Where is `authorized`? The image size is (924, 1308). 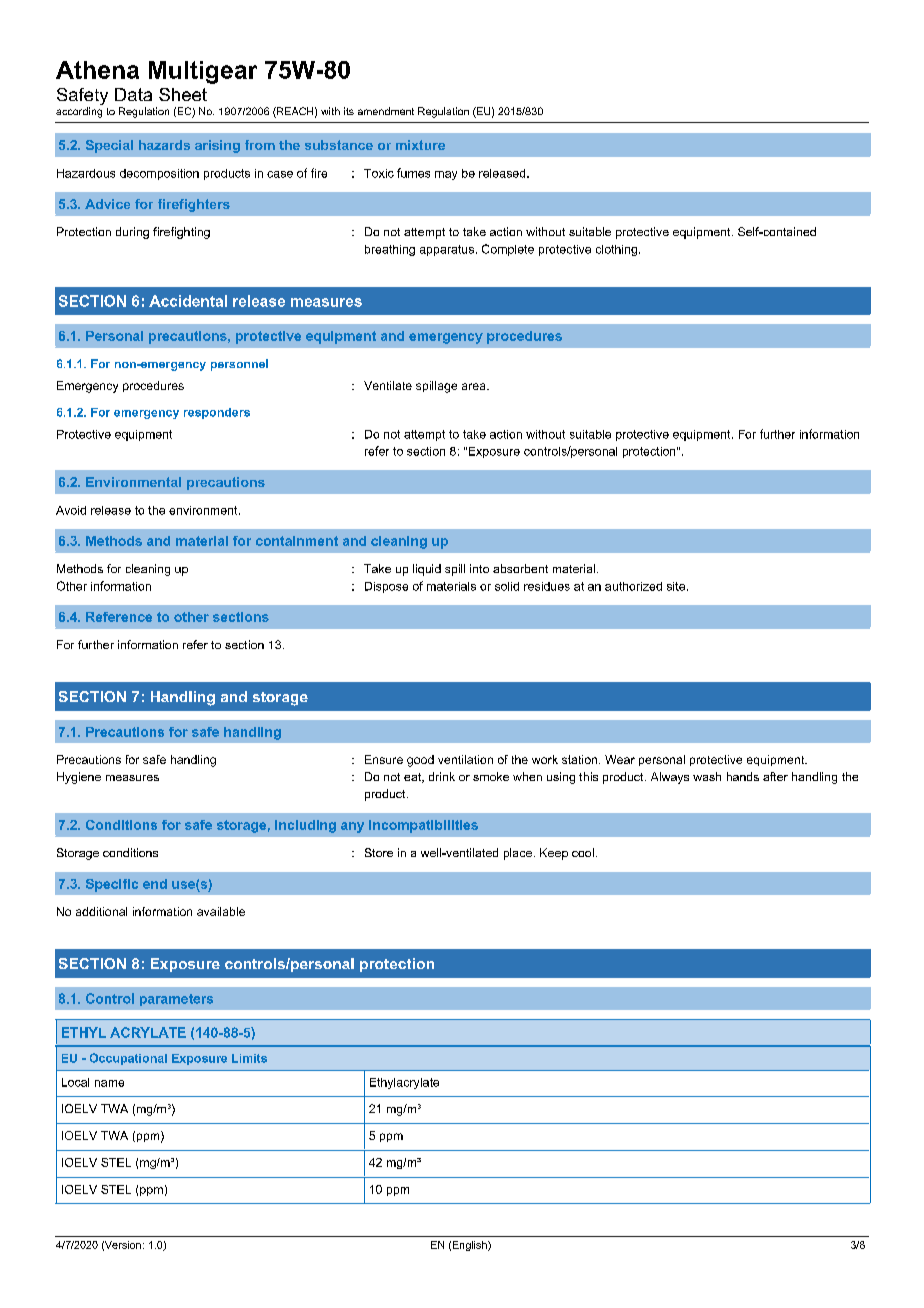
authorized is located at coordinates (633, 586).
